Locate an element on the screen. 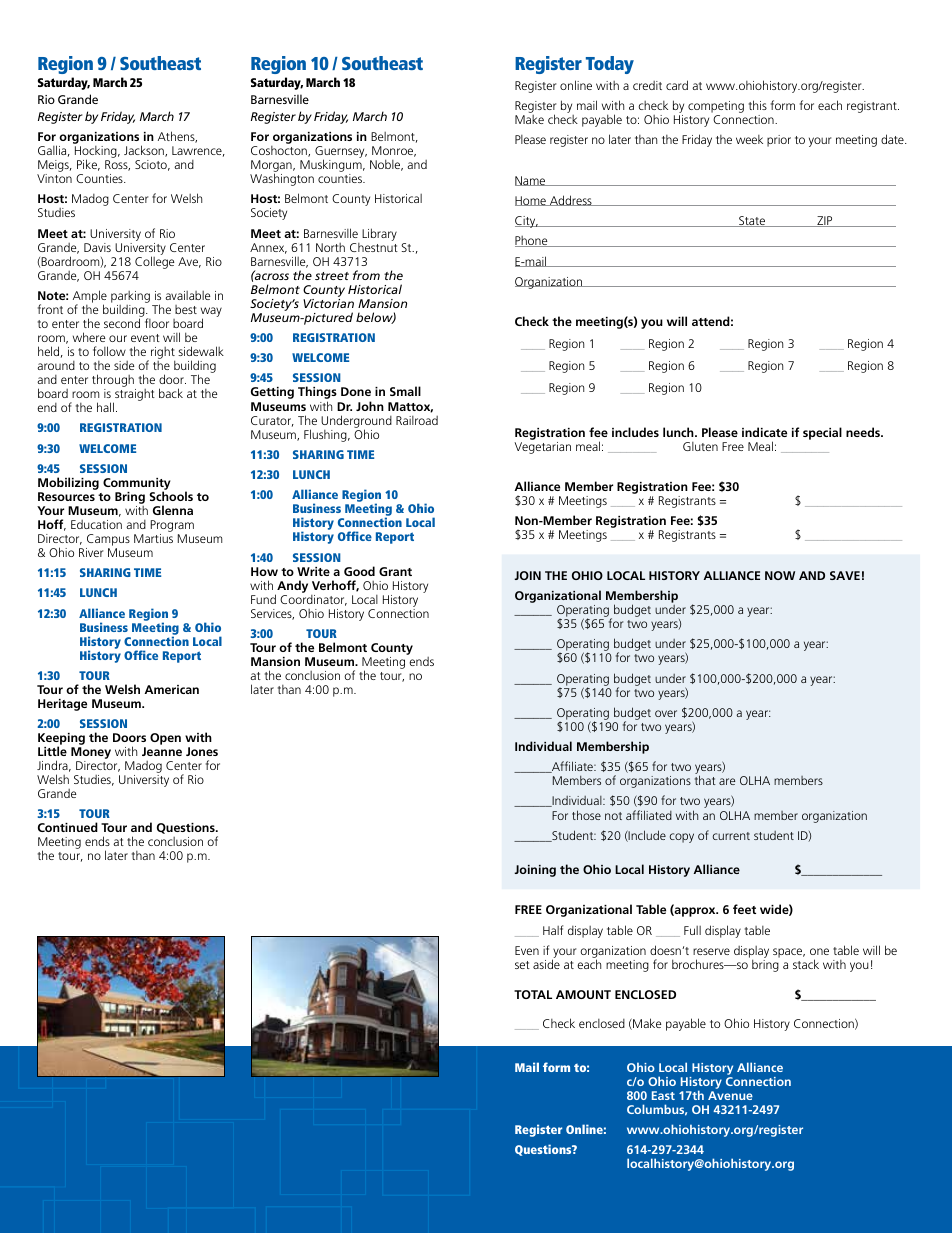  TOTAL is located at coordinates (533, 994).
